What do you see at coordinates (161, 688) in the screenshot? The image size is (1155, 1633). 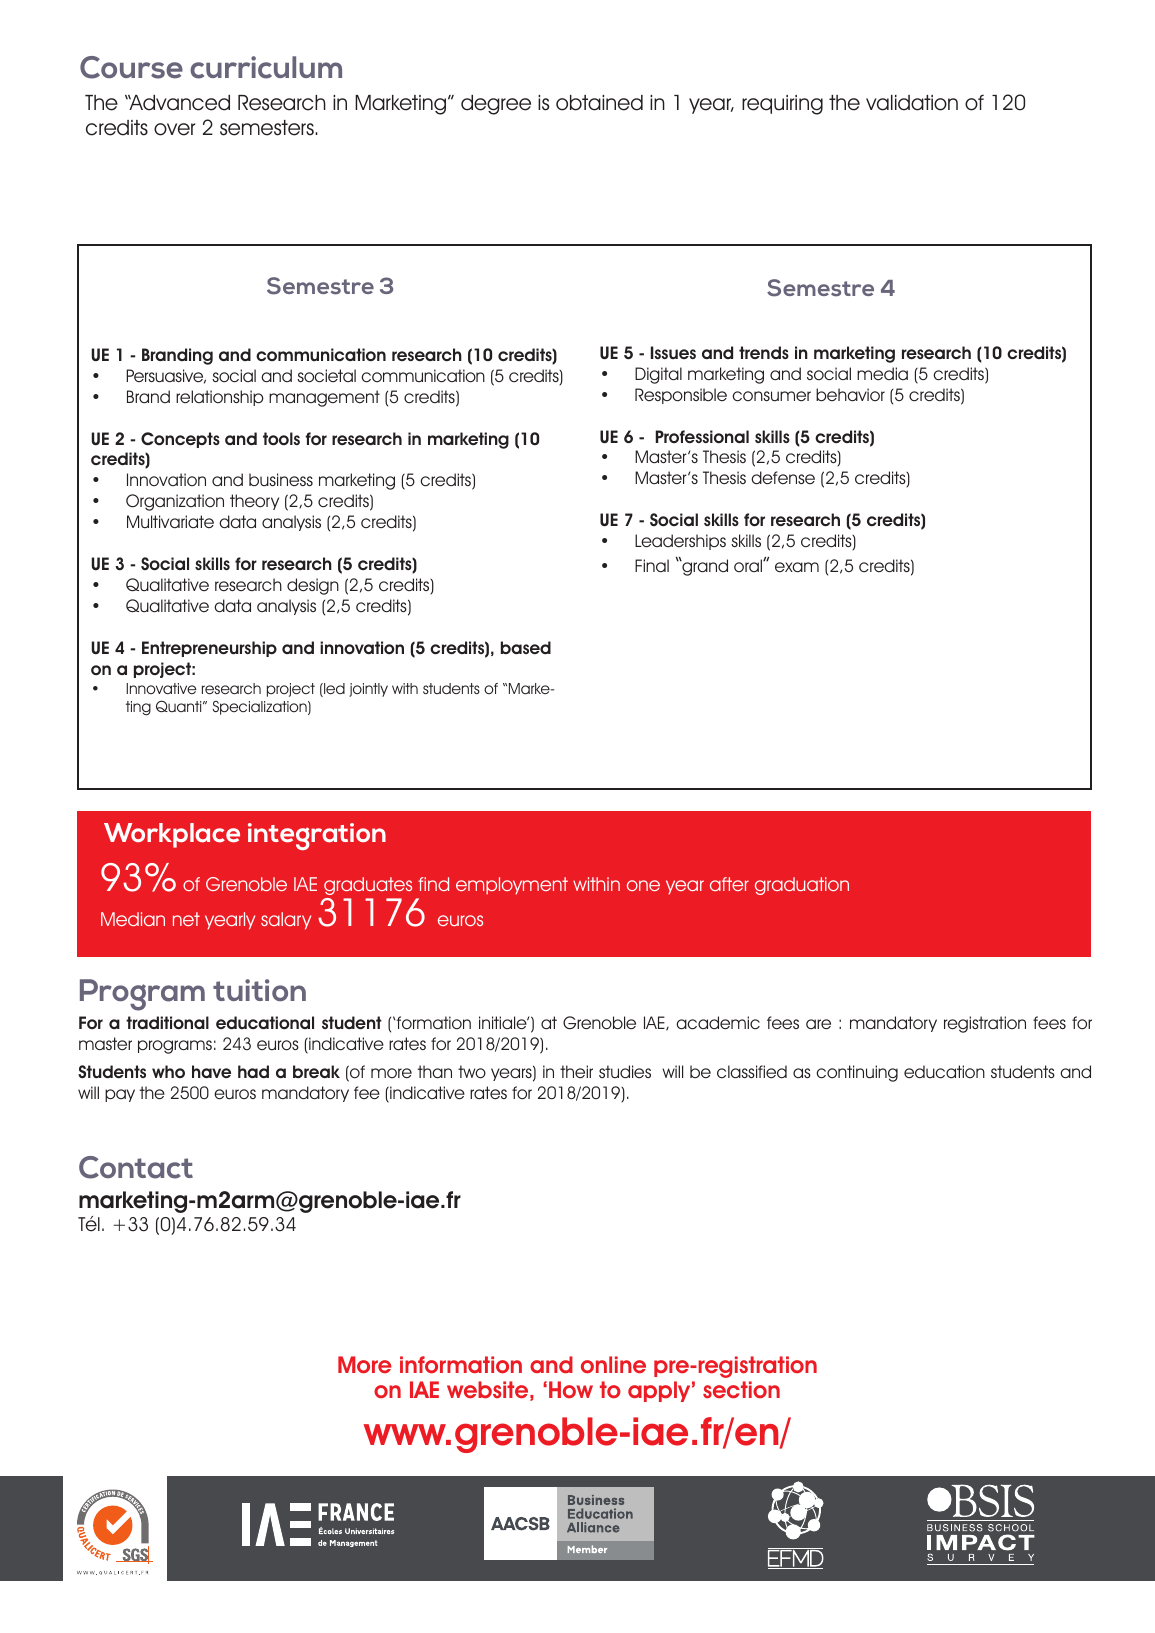 I see `Innovative` at bounding box center [161, 688].
